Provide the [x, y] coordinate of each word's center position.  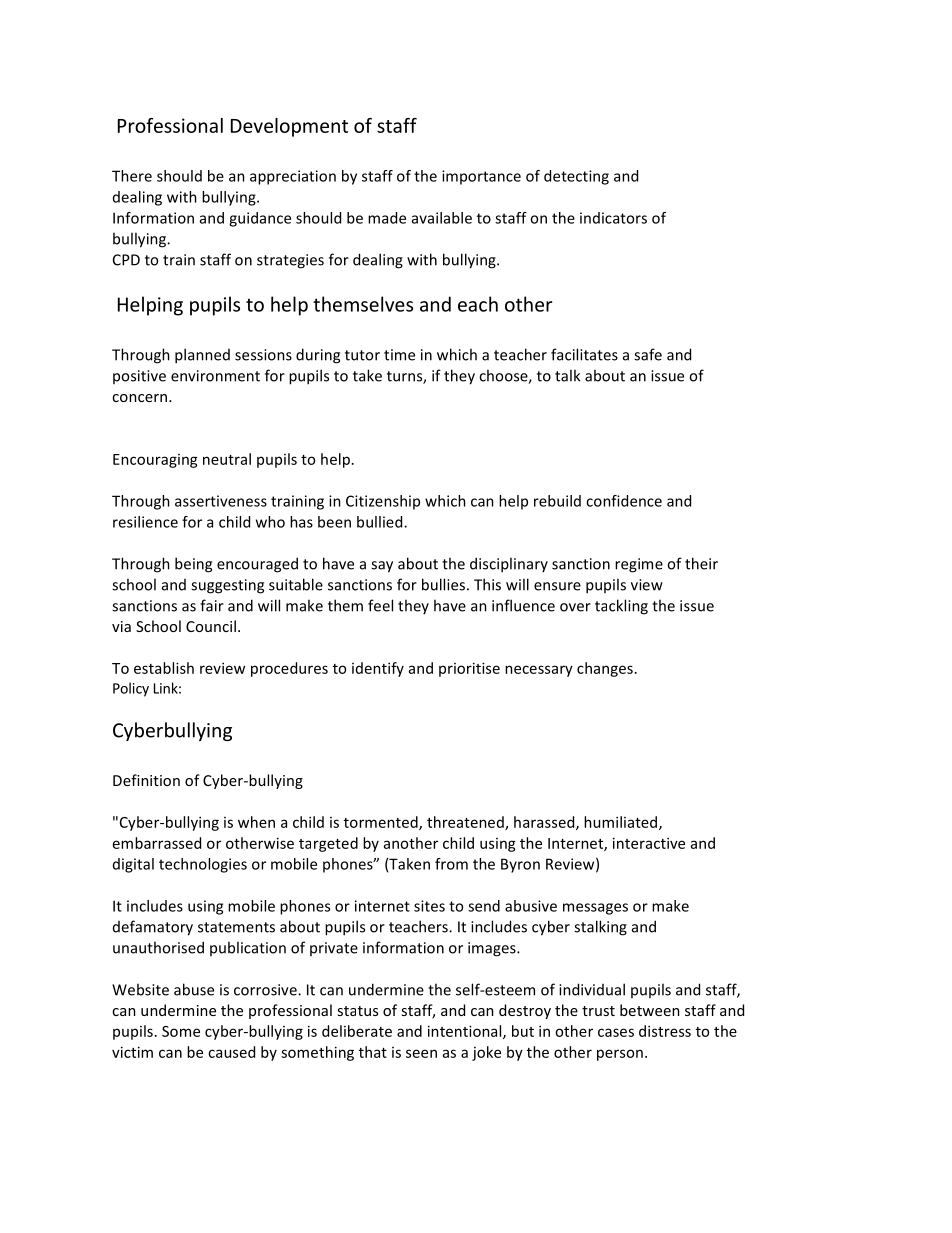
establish [164, 668]
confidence [624, 501]
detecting [576, 177]
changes [605, 669]
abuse [194, 989]
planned [202, 356]
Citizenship [383, 502]
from [451, 864]
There [132, 176]
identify [378, 669]
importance [481, 177]
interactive [649, 843]
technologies [203, 865]
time [399, 355]
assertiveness [221, 501]
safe [648, 354]
